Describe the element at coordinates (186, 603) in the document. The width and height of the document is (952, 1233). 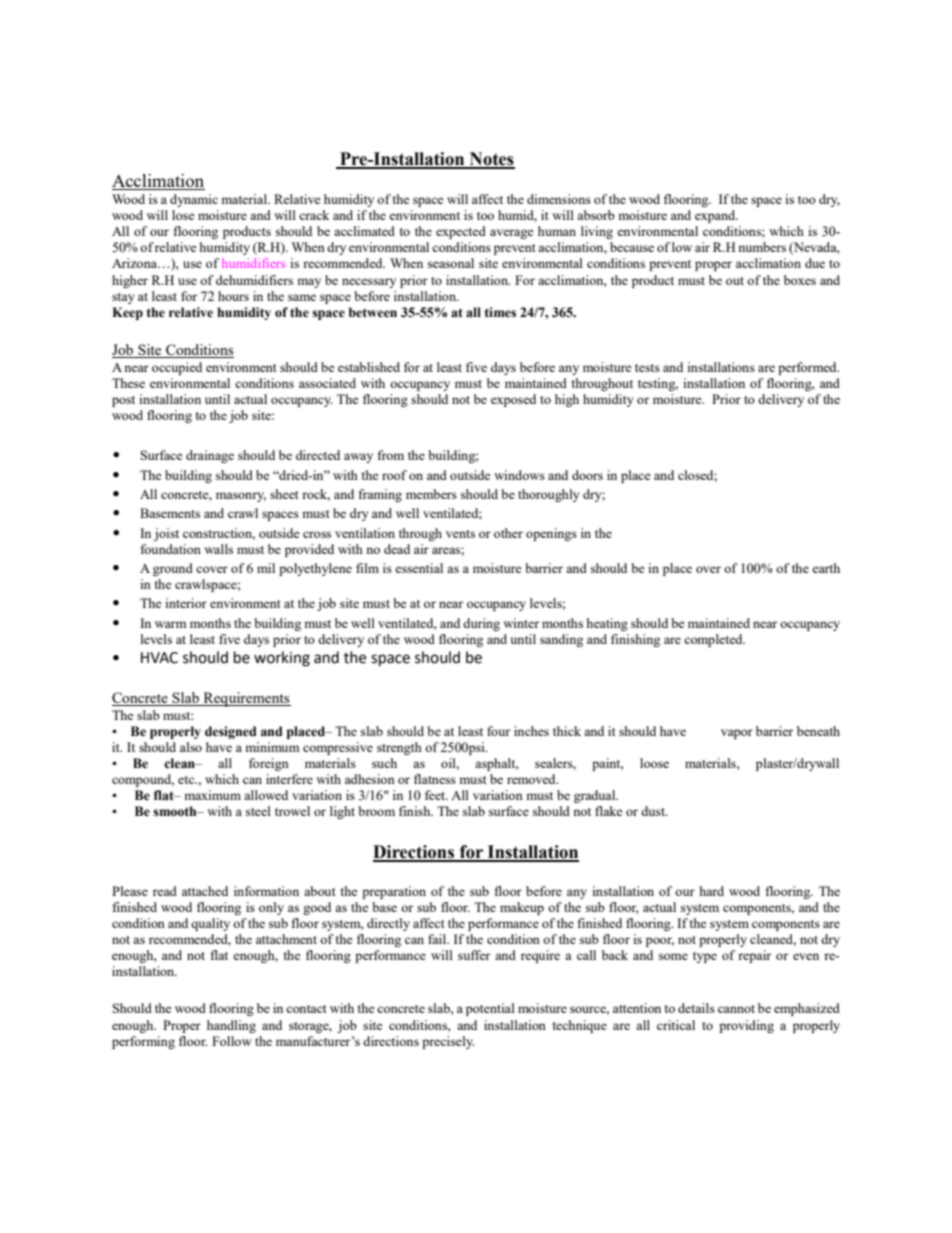
I see `interior` at that location.
